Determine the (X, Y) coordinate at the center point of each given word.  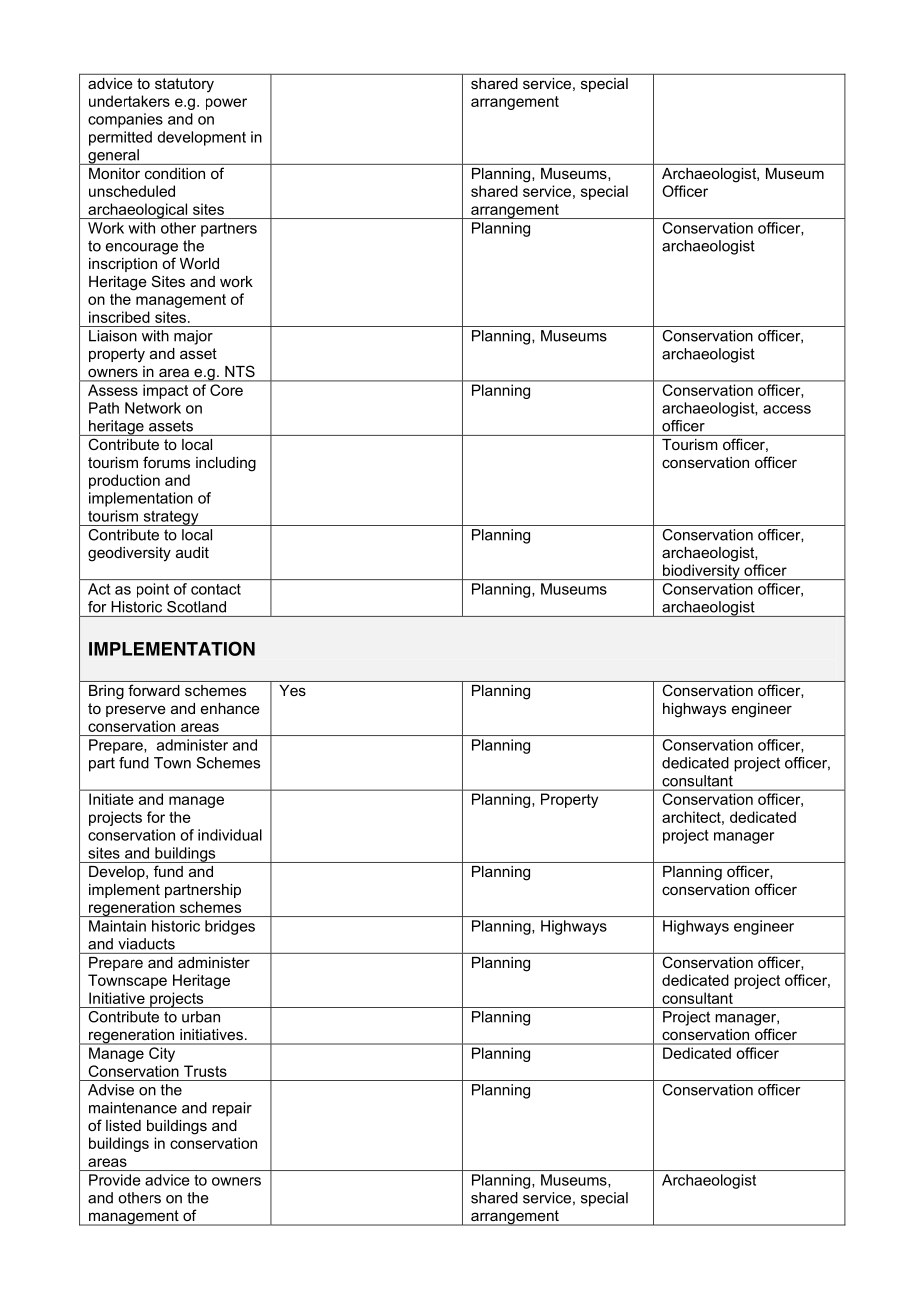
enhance (230, 708)
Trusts (205, 1071)
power (226, 104)
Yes (292, 690)
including (226, 464)
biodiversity (701, 572)
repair (232, 1109)
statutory (184, 85)
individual (230, 835)
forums (166, 462)
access (787, 409)
